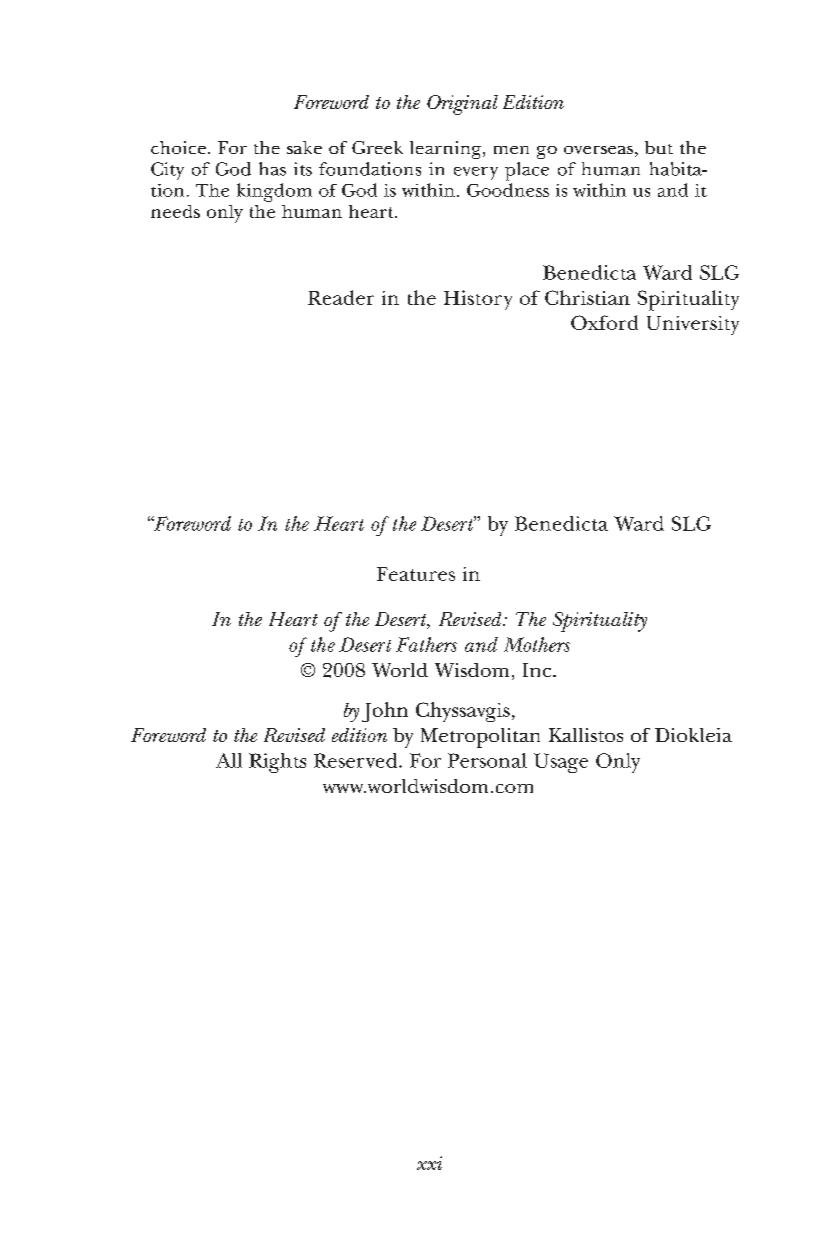 This screenshot has height=1251, width=834. I want to click on Reserved, so click(357, 760).
